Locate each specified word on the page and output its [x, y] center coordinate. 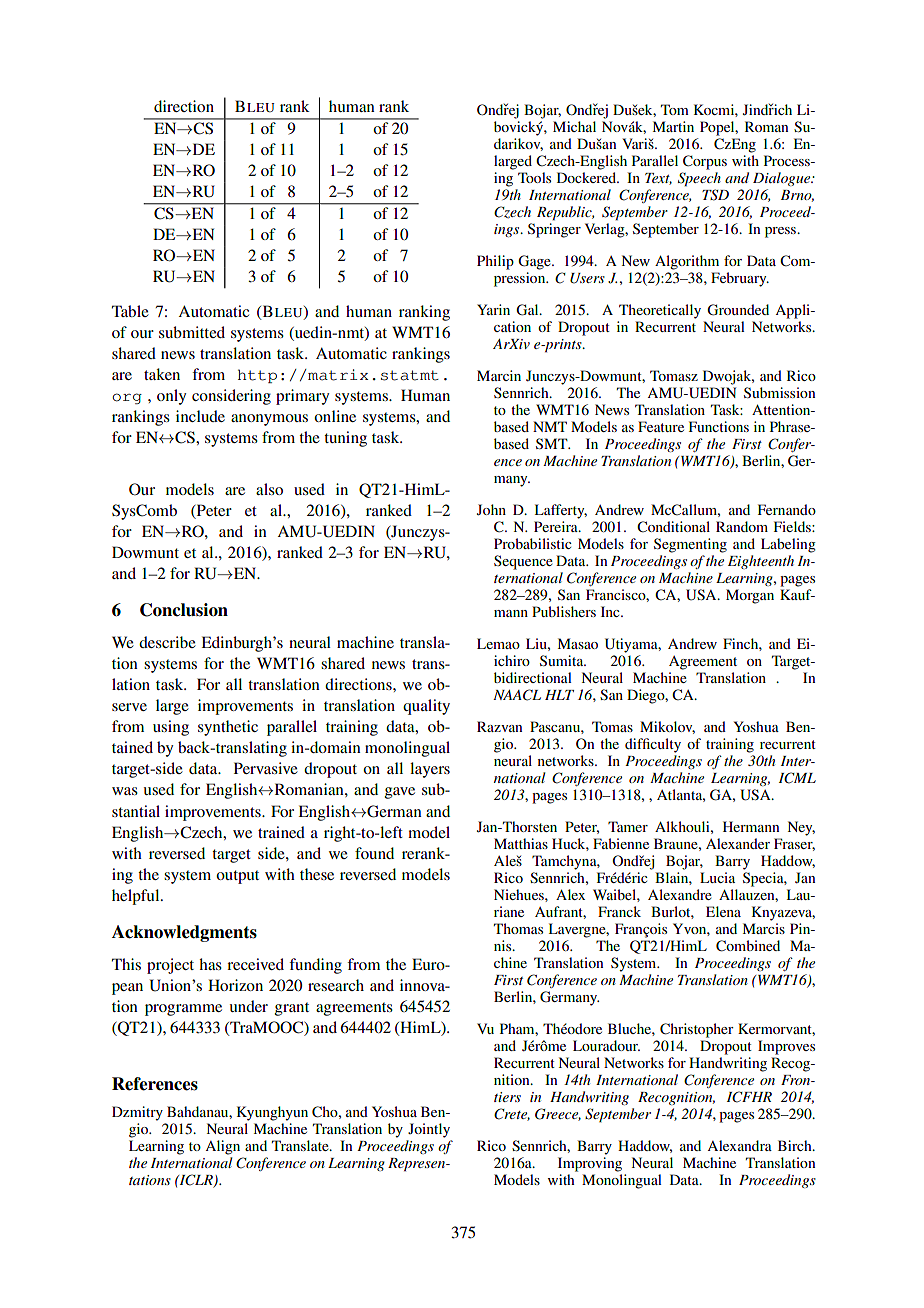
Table [130, 311]
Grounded [738, 310]
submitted [192, 332]
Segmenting [690, 545]
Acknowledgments [184, 933]
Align [222, 1147]
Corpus [705, 162]
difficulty [653, 745]
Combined [748, 946]
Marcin [499, 375]
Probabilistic [533, 543]
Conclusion [184, 610]
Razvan [499, 726]
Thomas [518, 928]
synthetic [228, 728]
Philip [495, 262]
